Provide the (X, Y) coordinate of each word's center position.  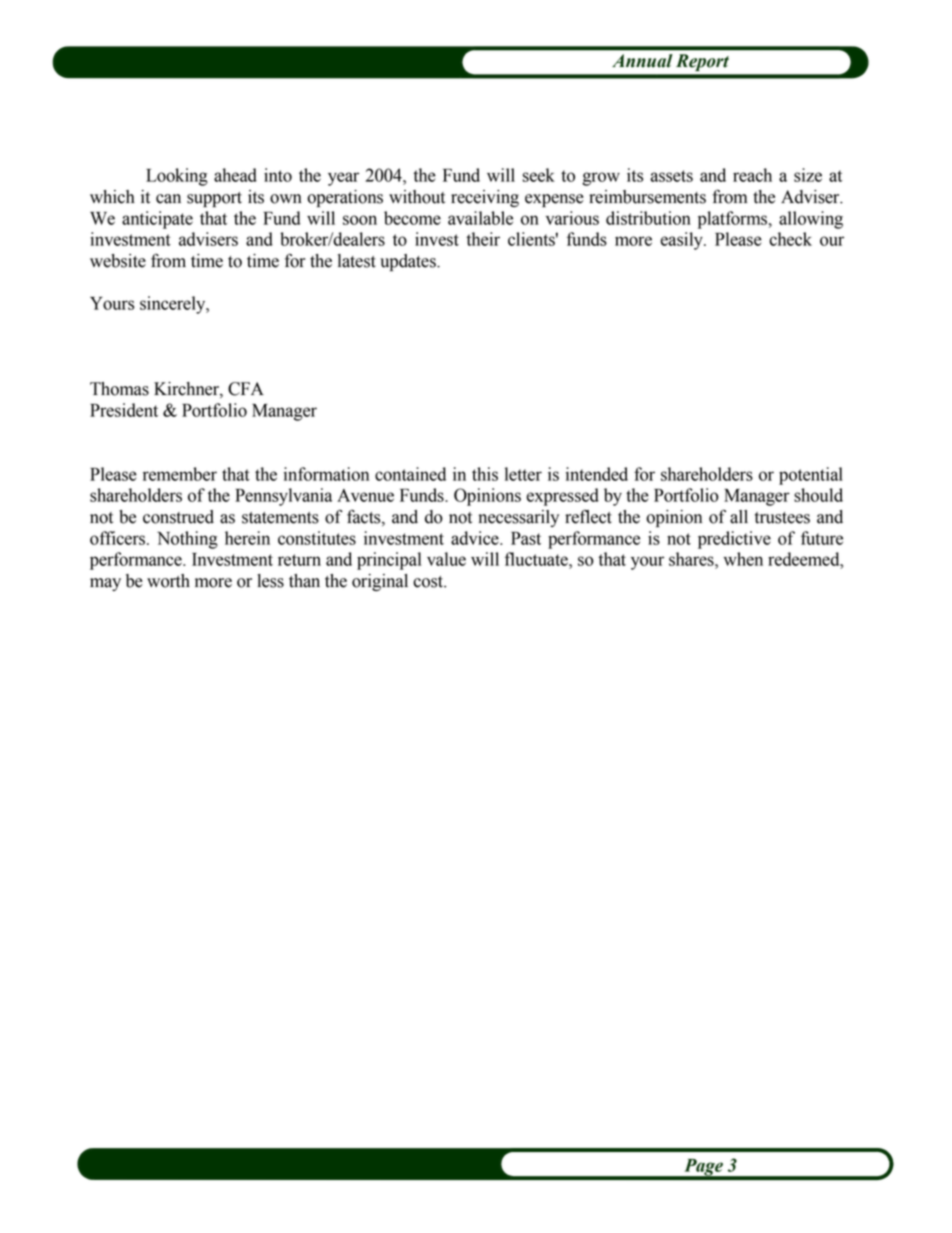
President (124, 410)
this (485, 474)
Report (702, 62)
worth (168, 581)
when (743, 559)
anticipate (157, 220)
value (446, 559)
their (483, 239)
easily (682, 241)
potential (811, 476)
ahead (235, 175)
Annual (642, 61)
